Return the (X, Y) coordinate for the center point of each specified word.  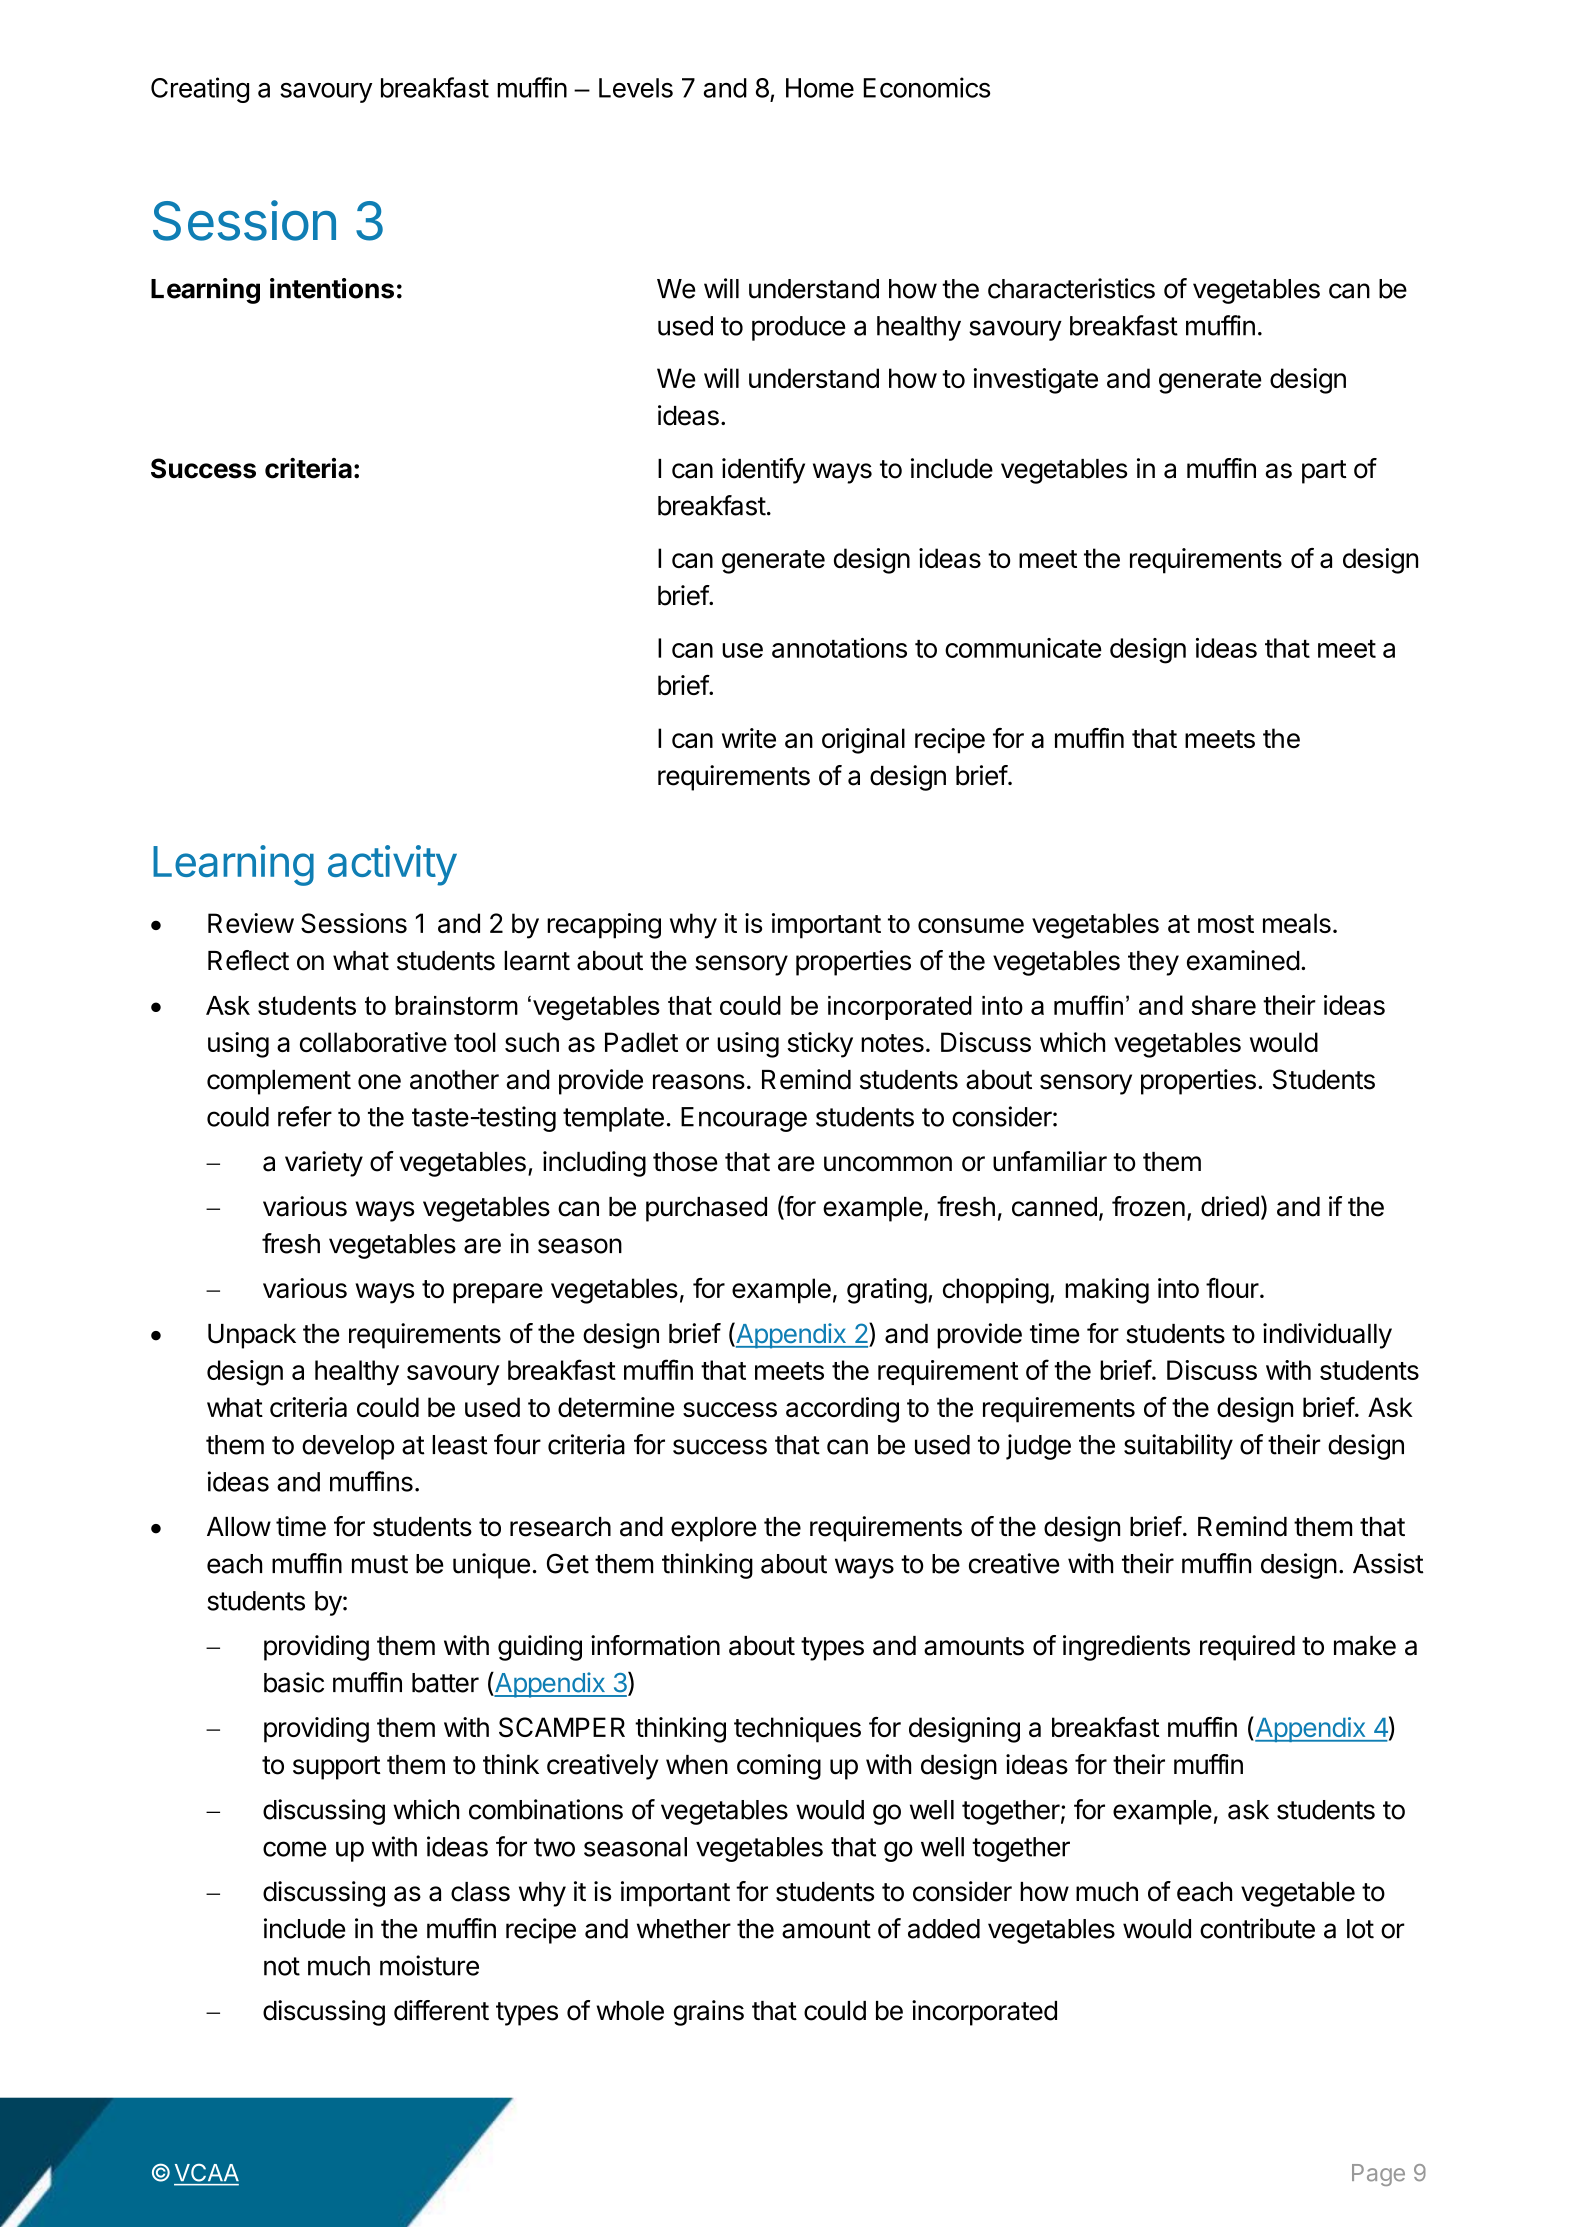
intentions (332, 288)
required (1247, 1648)
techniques (797, 1730)
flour (1232, 1288)
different (441, 2010)
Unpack (252, 1336)
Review (251, 923)
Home (820, 88)
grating (887, 1291)
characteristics (1071, 288)
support (337, 1768)
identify (763, 471)
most (1226, 924)
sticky (820, 1045)
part (1324, 472)
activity (392, 865)
